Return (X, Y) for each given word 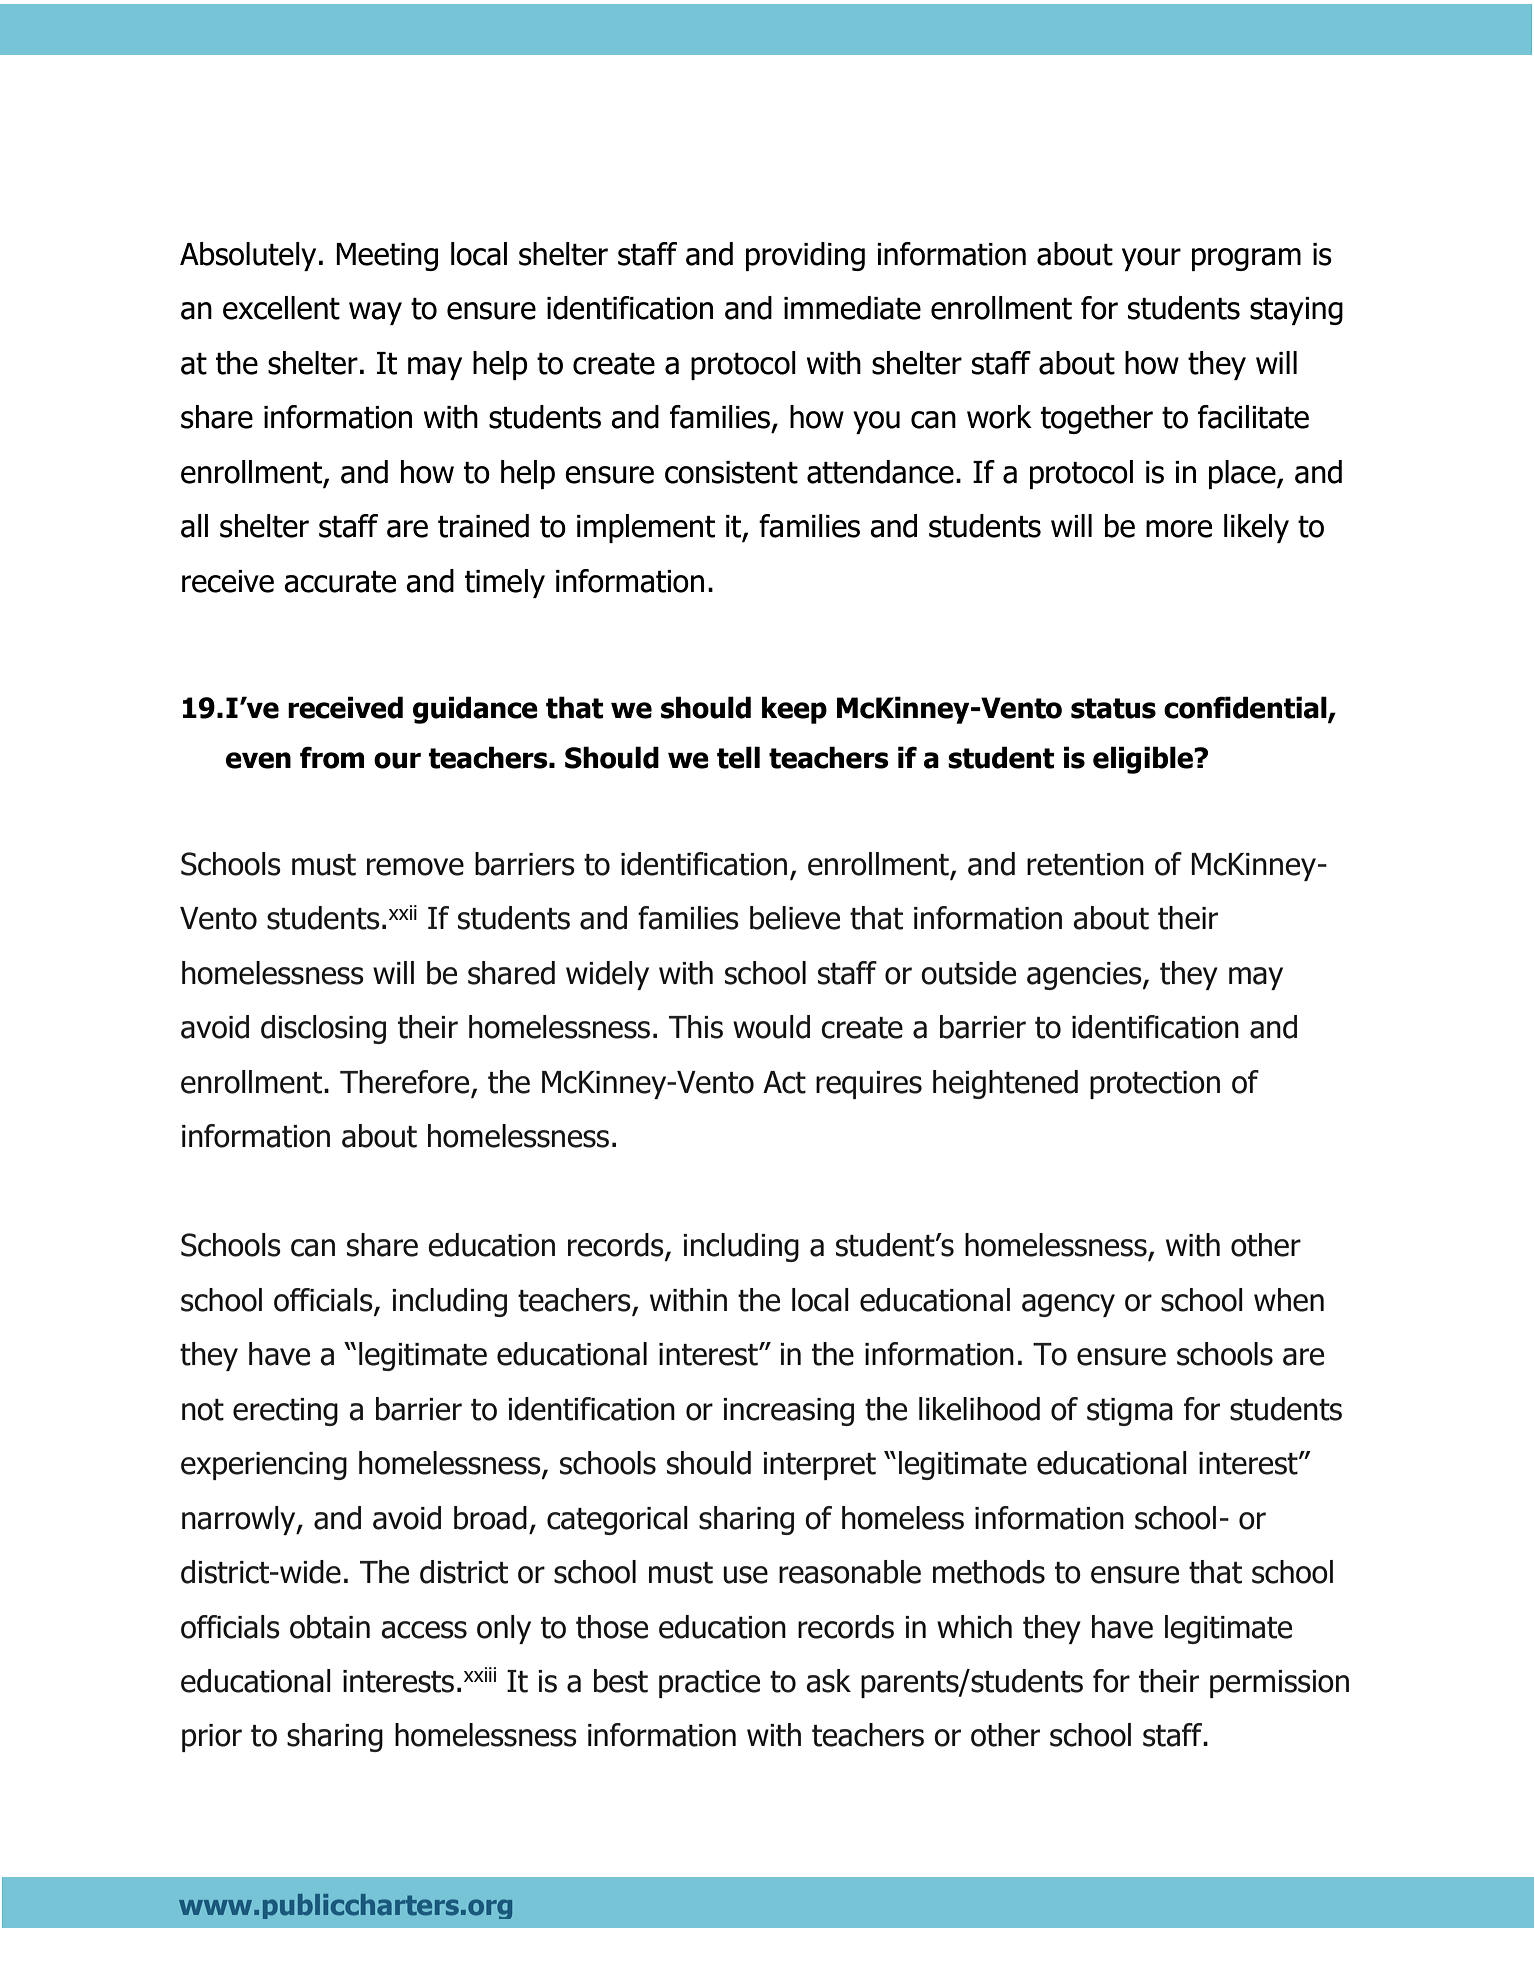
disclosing (323, 1029)
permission (1279, 1684)
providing (805, 256)
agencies (1085, 976)
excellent (281, 308)
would (771, 1027)
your (1151, 259)
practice (709, 1684)
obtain (330, 1627)
